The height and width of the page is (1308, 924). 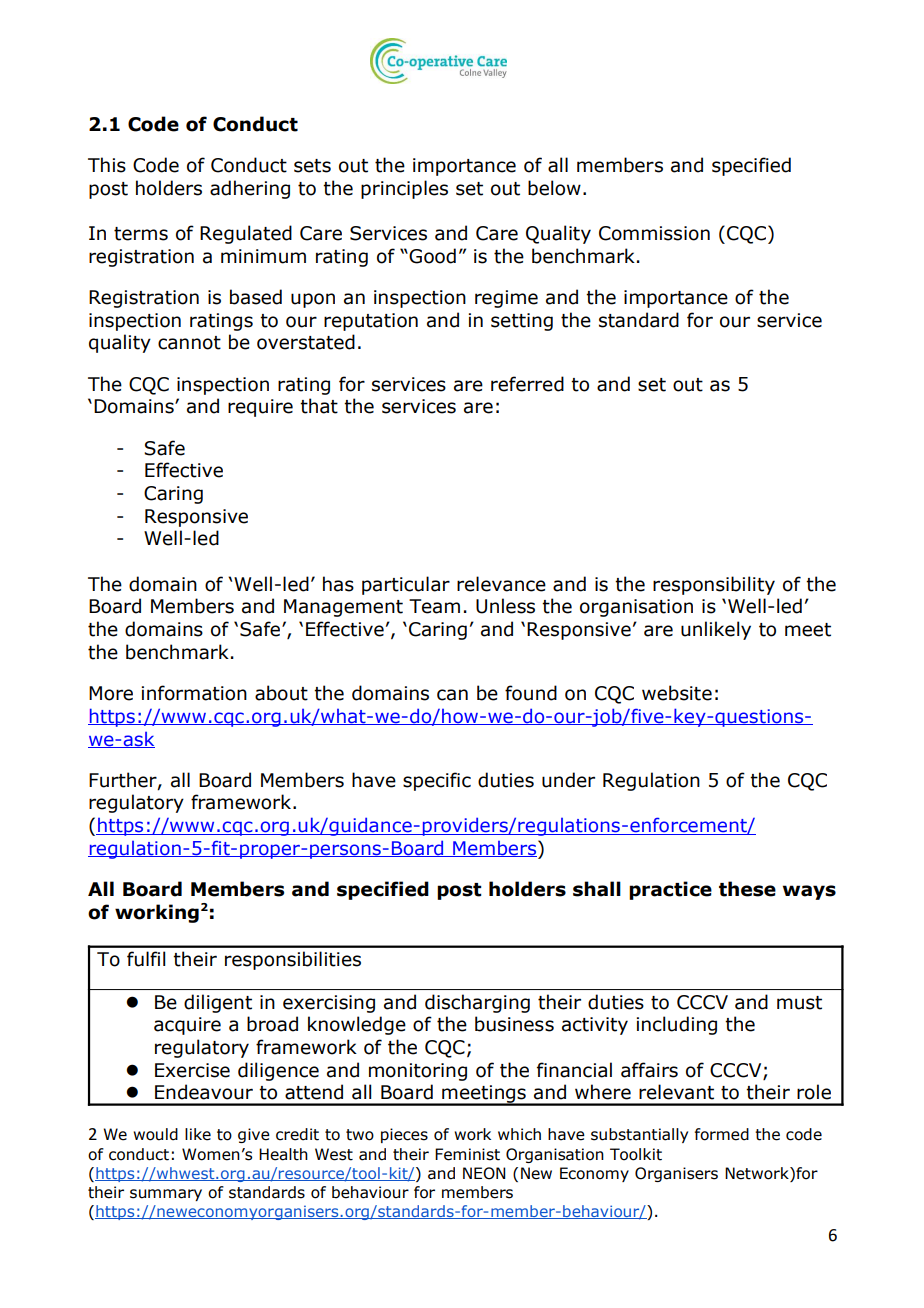 I want to click on Feminist, so click(x=467, y=1154).
